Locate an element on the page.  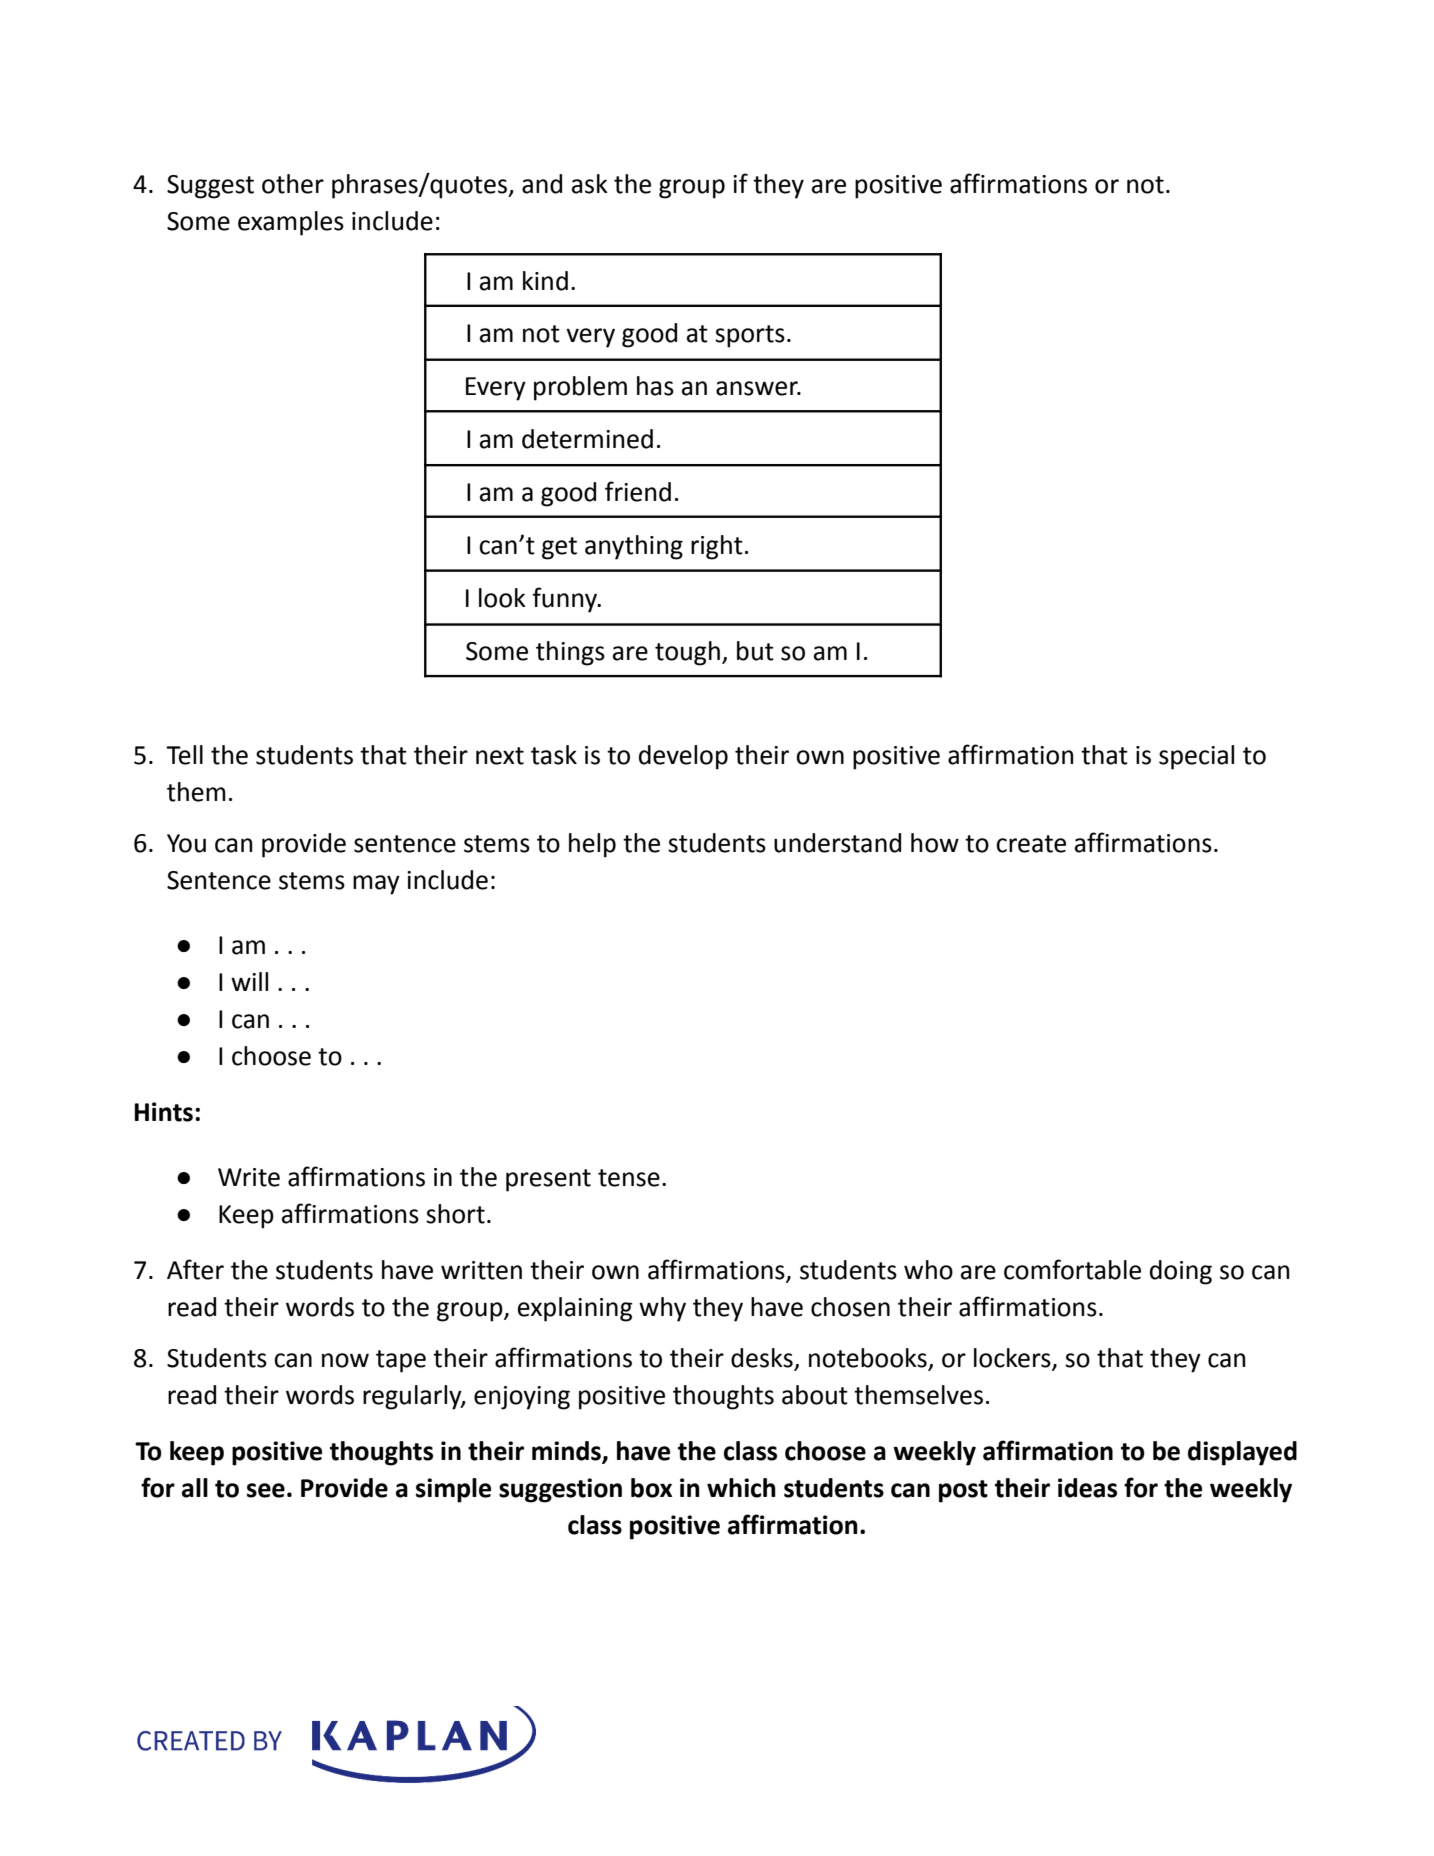
kind is located at coordinates (545, 281).
